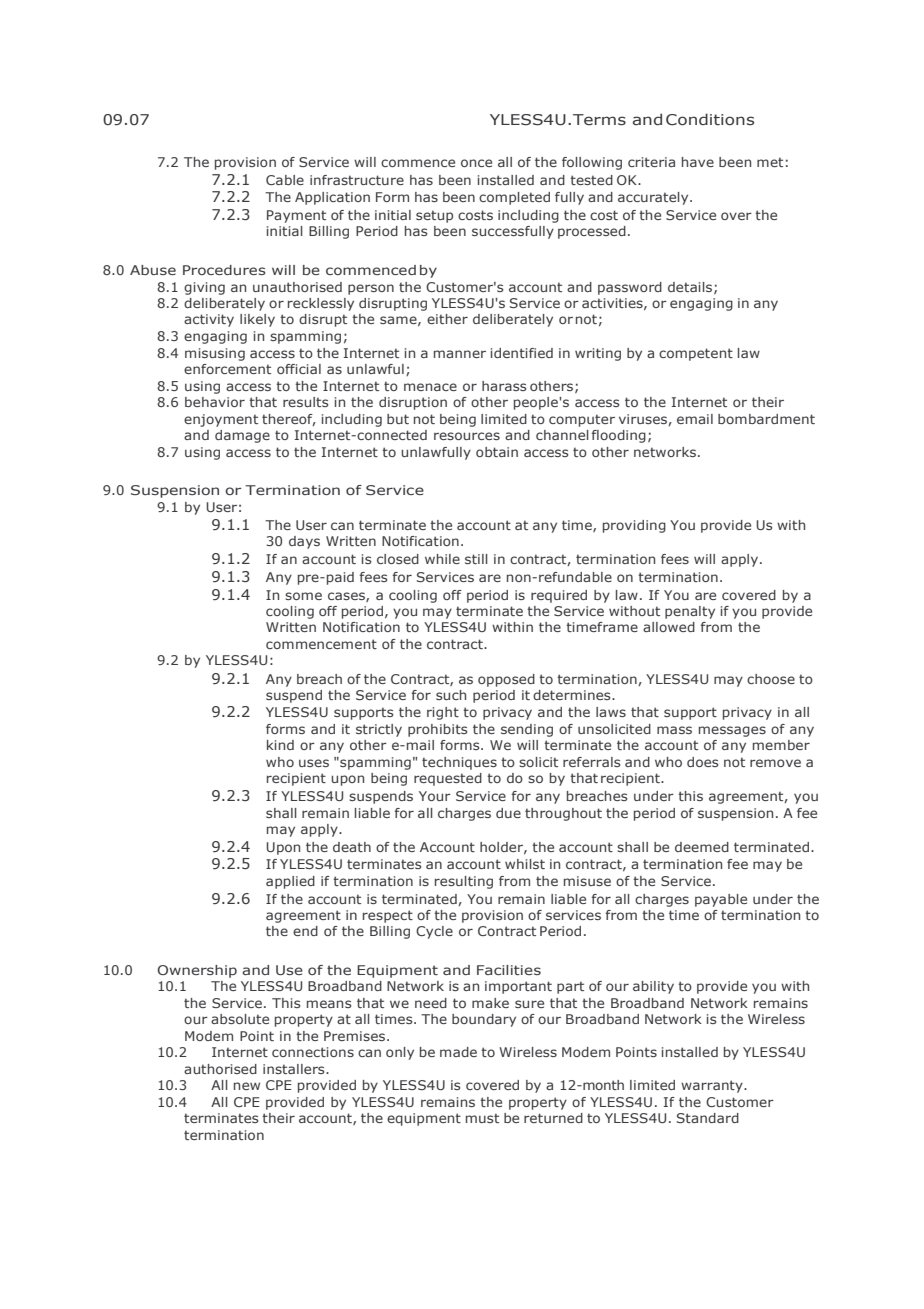 Image resolution: width=924 pixels, height=1309 pixels. What do you see at coordinates (476, 163) in the image?
I see `once` at bounding box center [476, 163].
